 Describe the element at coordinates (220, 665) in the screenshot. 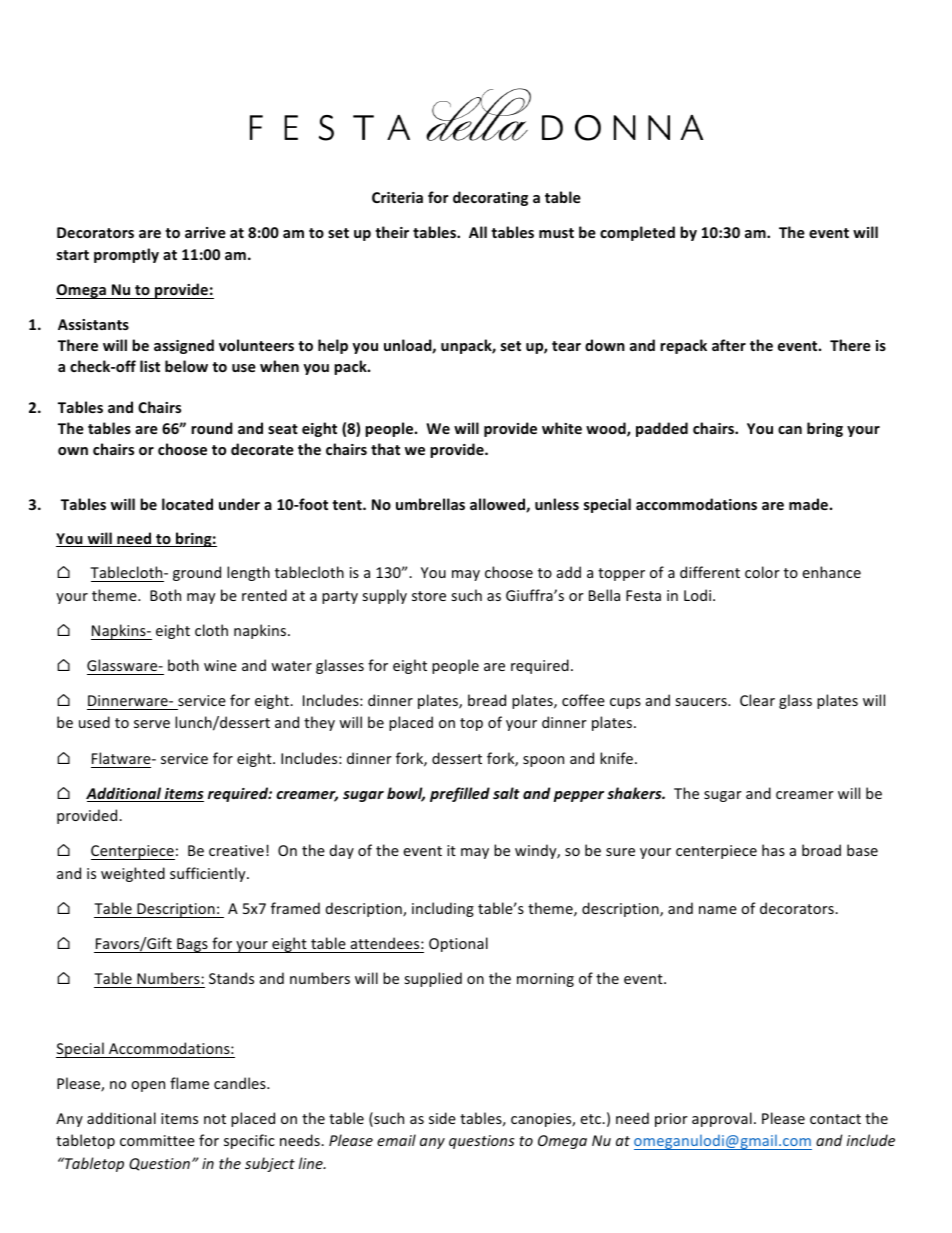

I see `wine` at that location.
